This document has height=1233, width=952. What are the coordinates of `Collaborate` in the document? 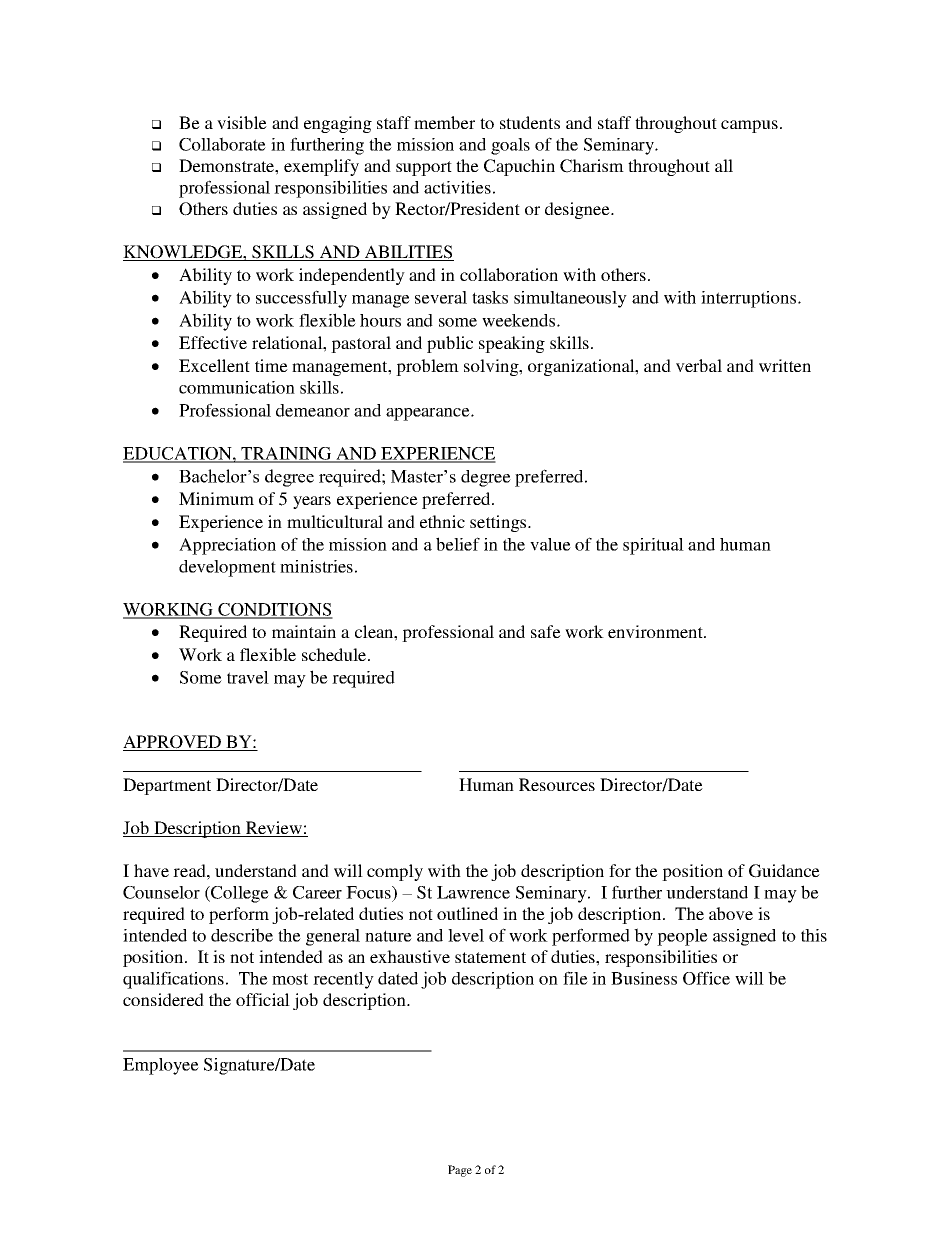 It's located at (222, 144).
